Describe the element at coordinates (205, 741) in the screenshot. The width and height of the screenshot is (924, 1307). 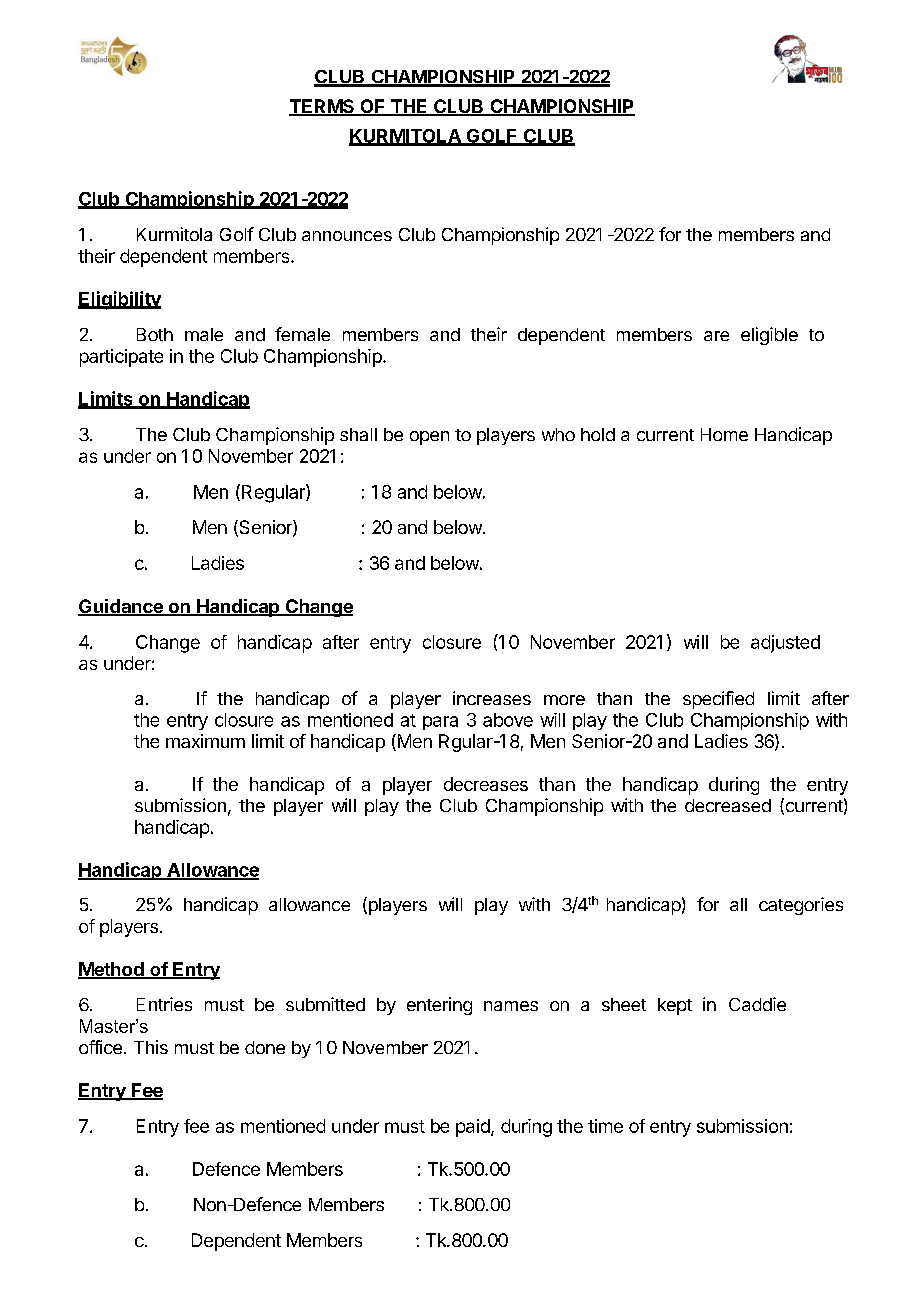
I see `maximum` at that location.
